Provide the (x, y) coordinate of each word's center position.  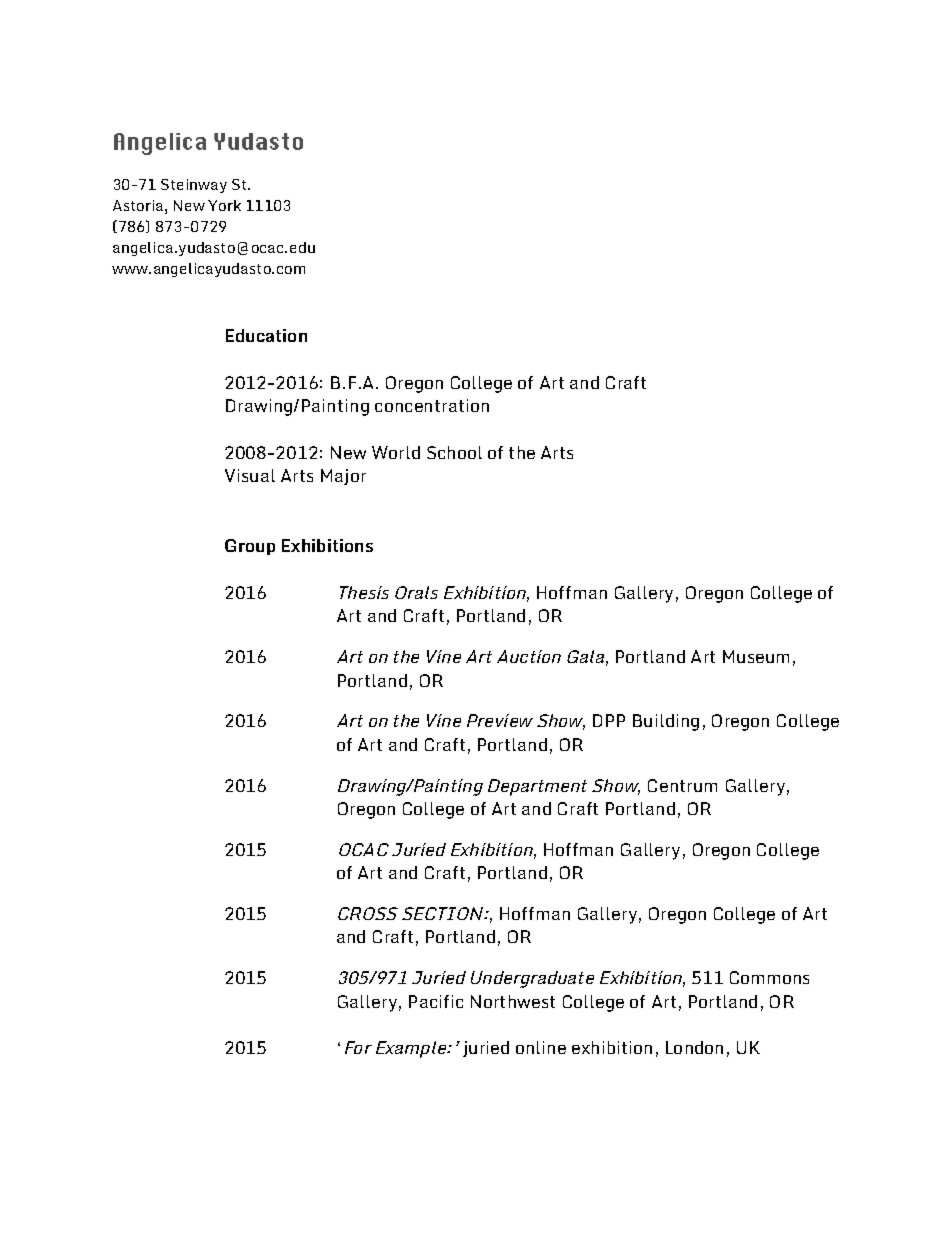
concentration (432, 405)
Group (250, 547)
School (454, 452)
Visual (250, 475)
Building (666, 722)
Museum (756, 656)
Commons (769, 977)
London (694, 1047)
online (541, 1047)
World (396, 452)
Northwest (513, 1001)
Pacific (436, 1001)
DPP (609, 720)
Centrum (682, 785)
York (224, 205)
